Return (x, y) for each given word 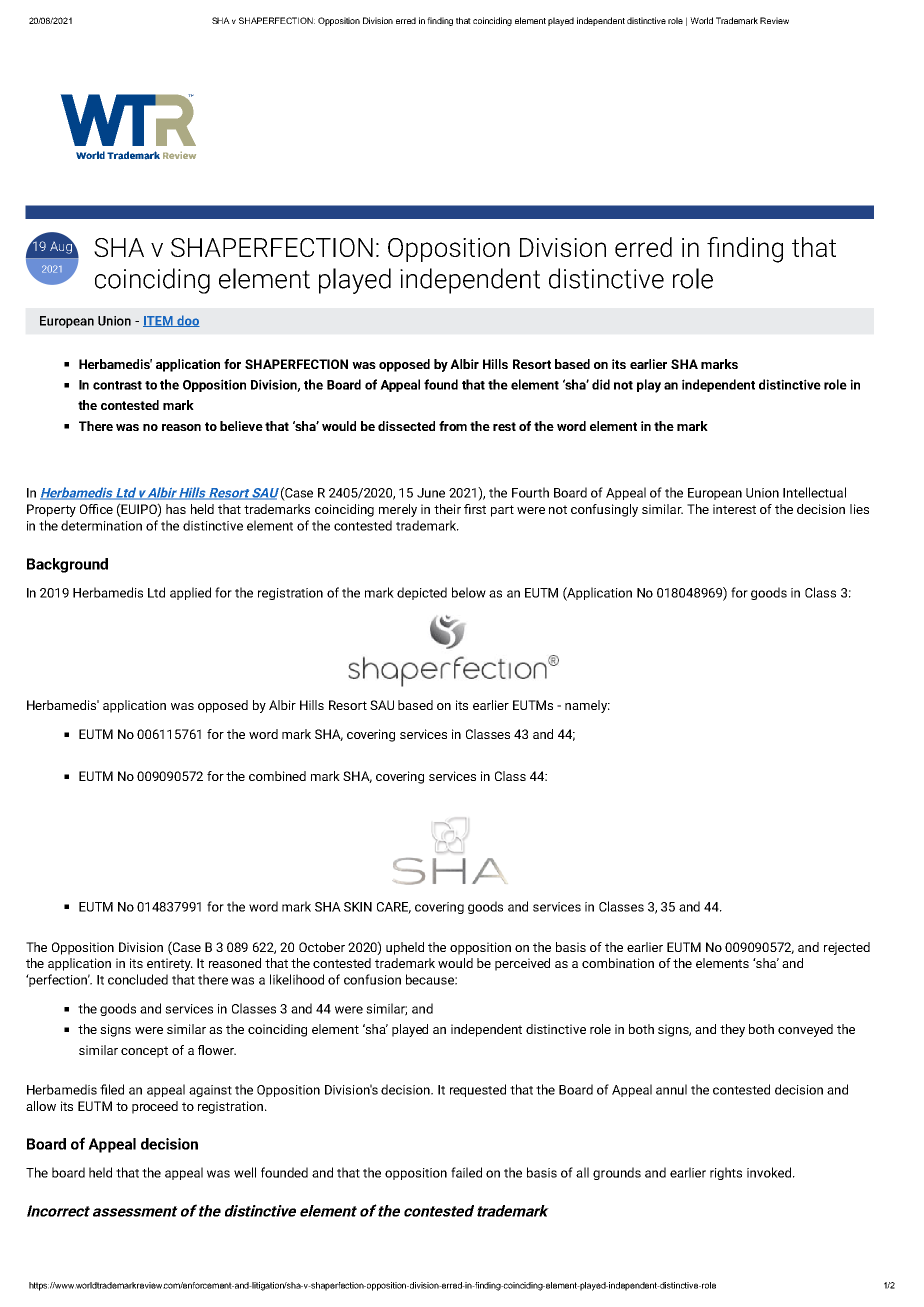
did (601, 384)
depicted (422, 593)
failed (466, 1172)
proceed (155, 1107)
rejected (847, 948)
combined (277, 776)
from (453, 426)
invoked (769, 1172)
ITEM (159, 321)
